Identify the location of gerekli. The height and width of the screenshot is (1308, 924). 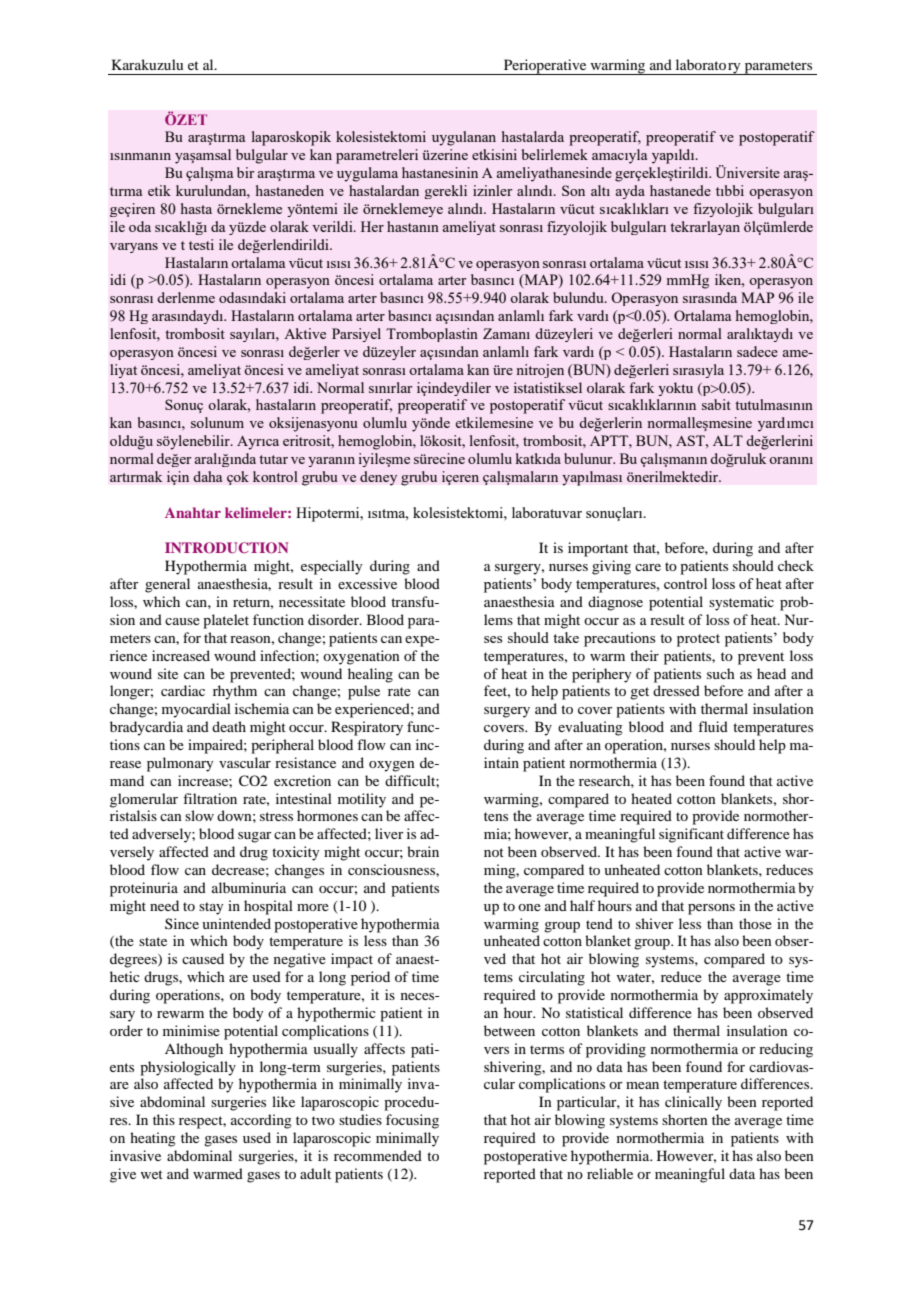
(446, 192).
